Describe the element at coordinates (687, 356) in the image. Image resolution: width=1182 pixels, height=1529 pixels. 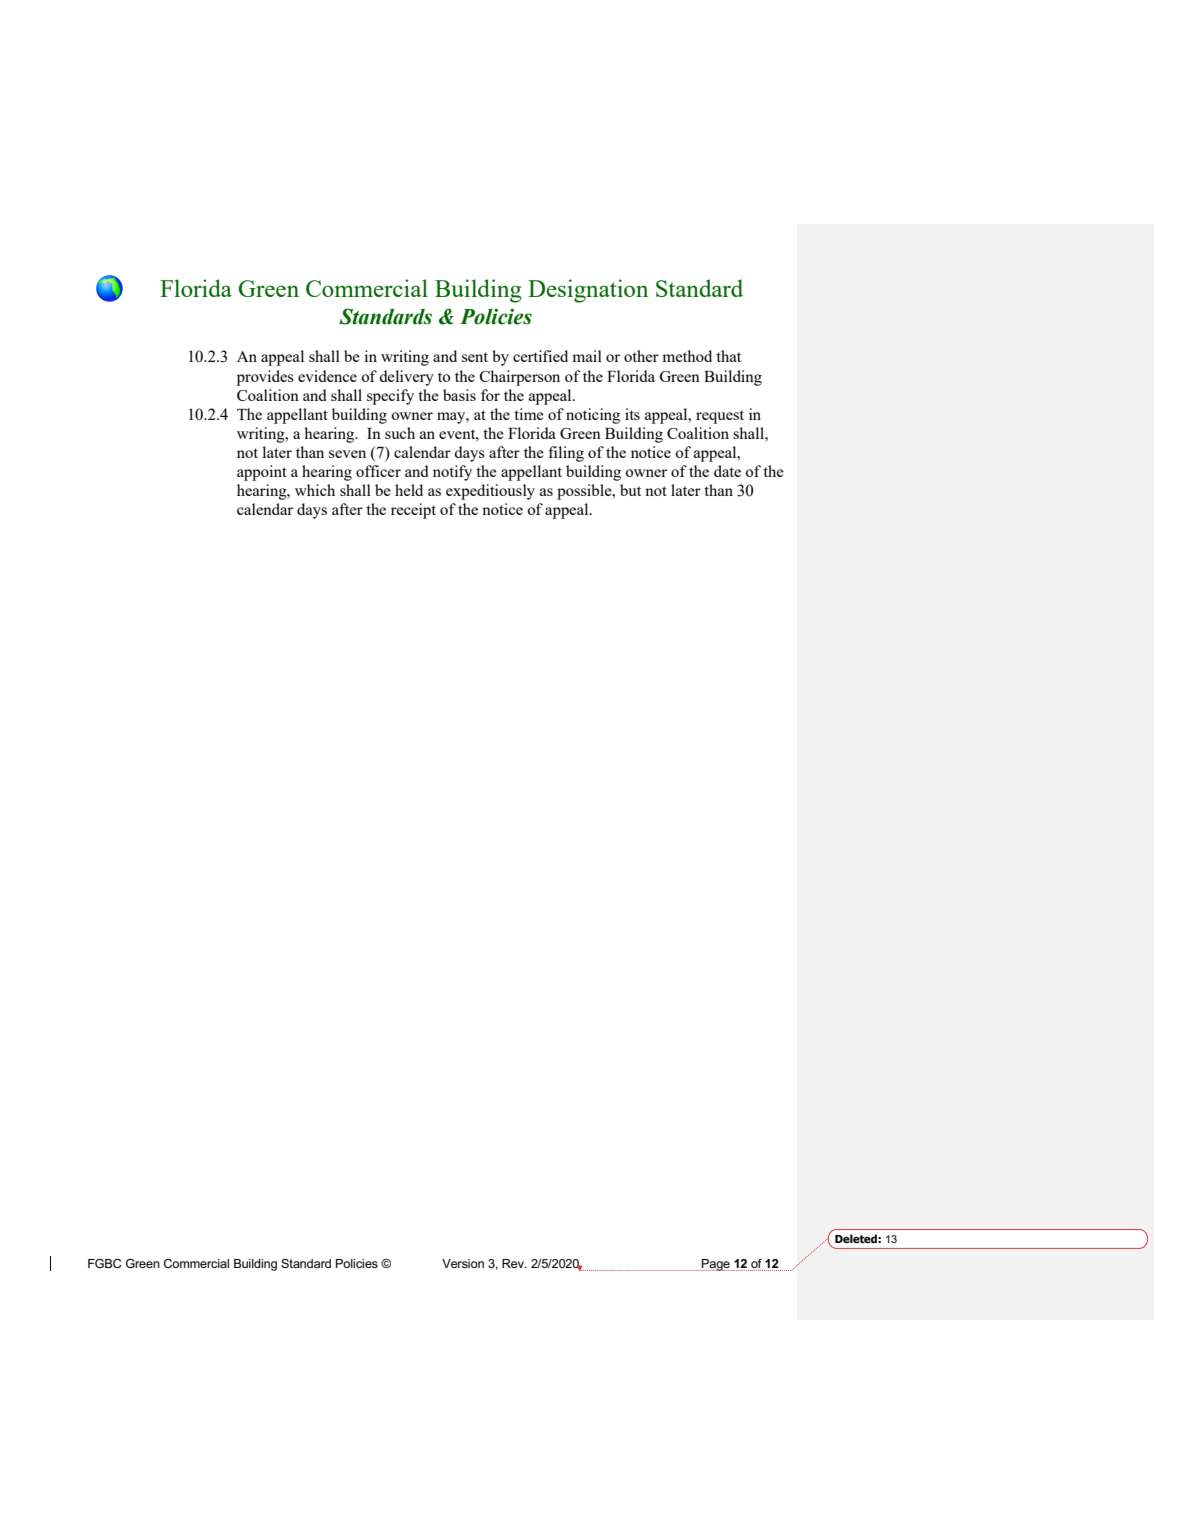
I see `method` at that location.
